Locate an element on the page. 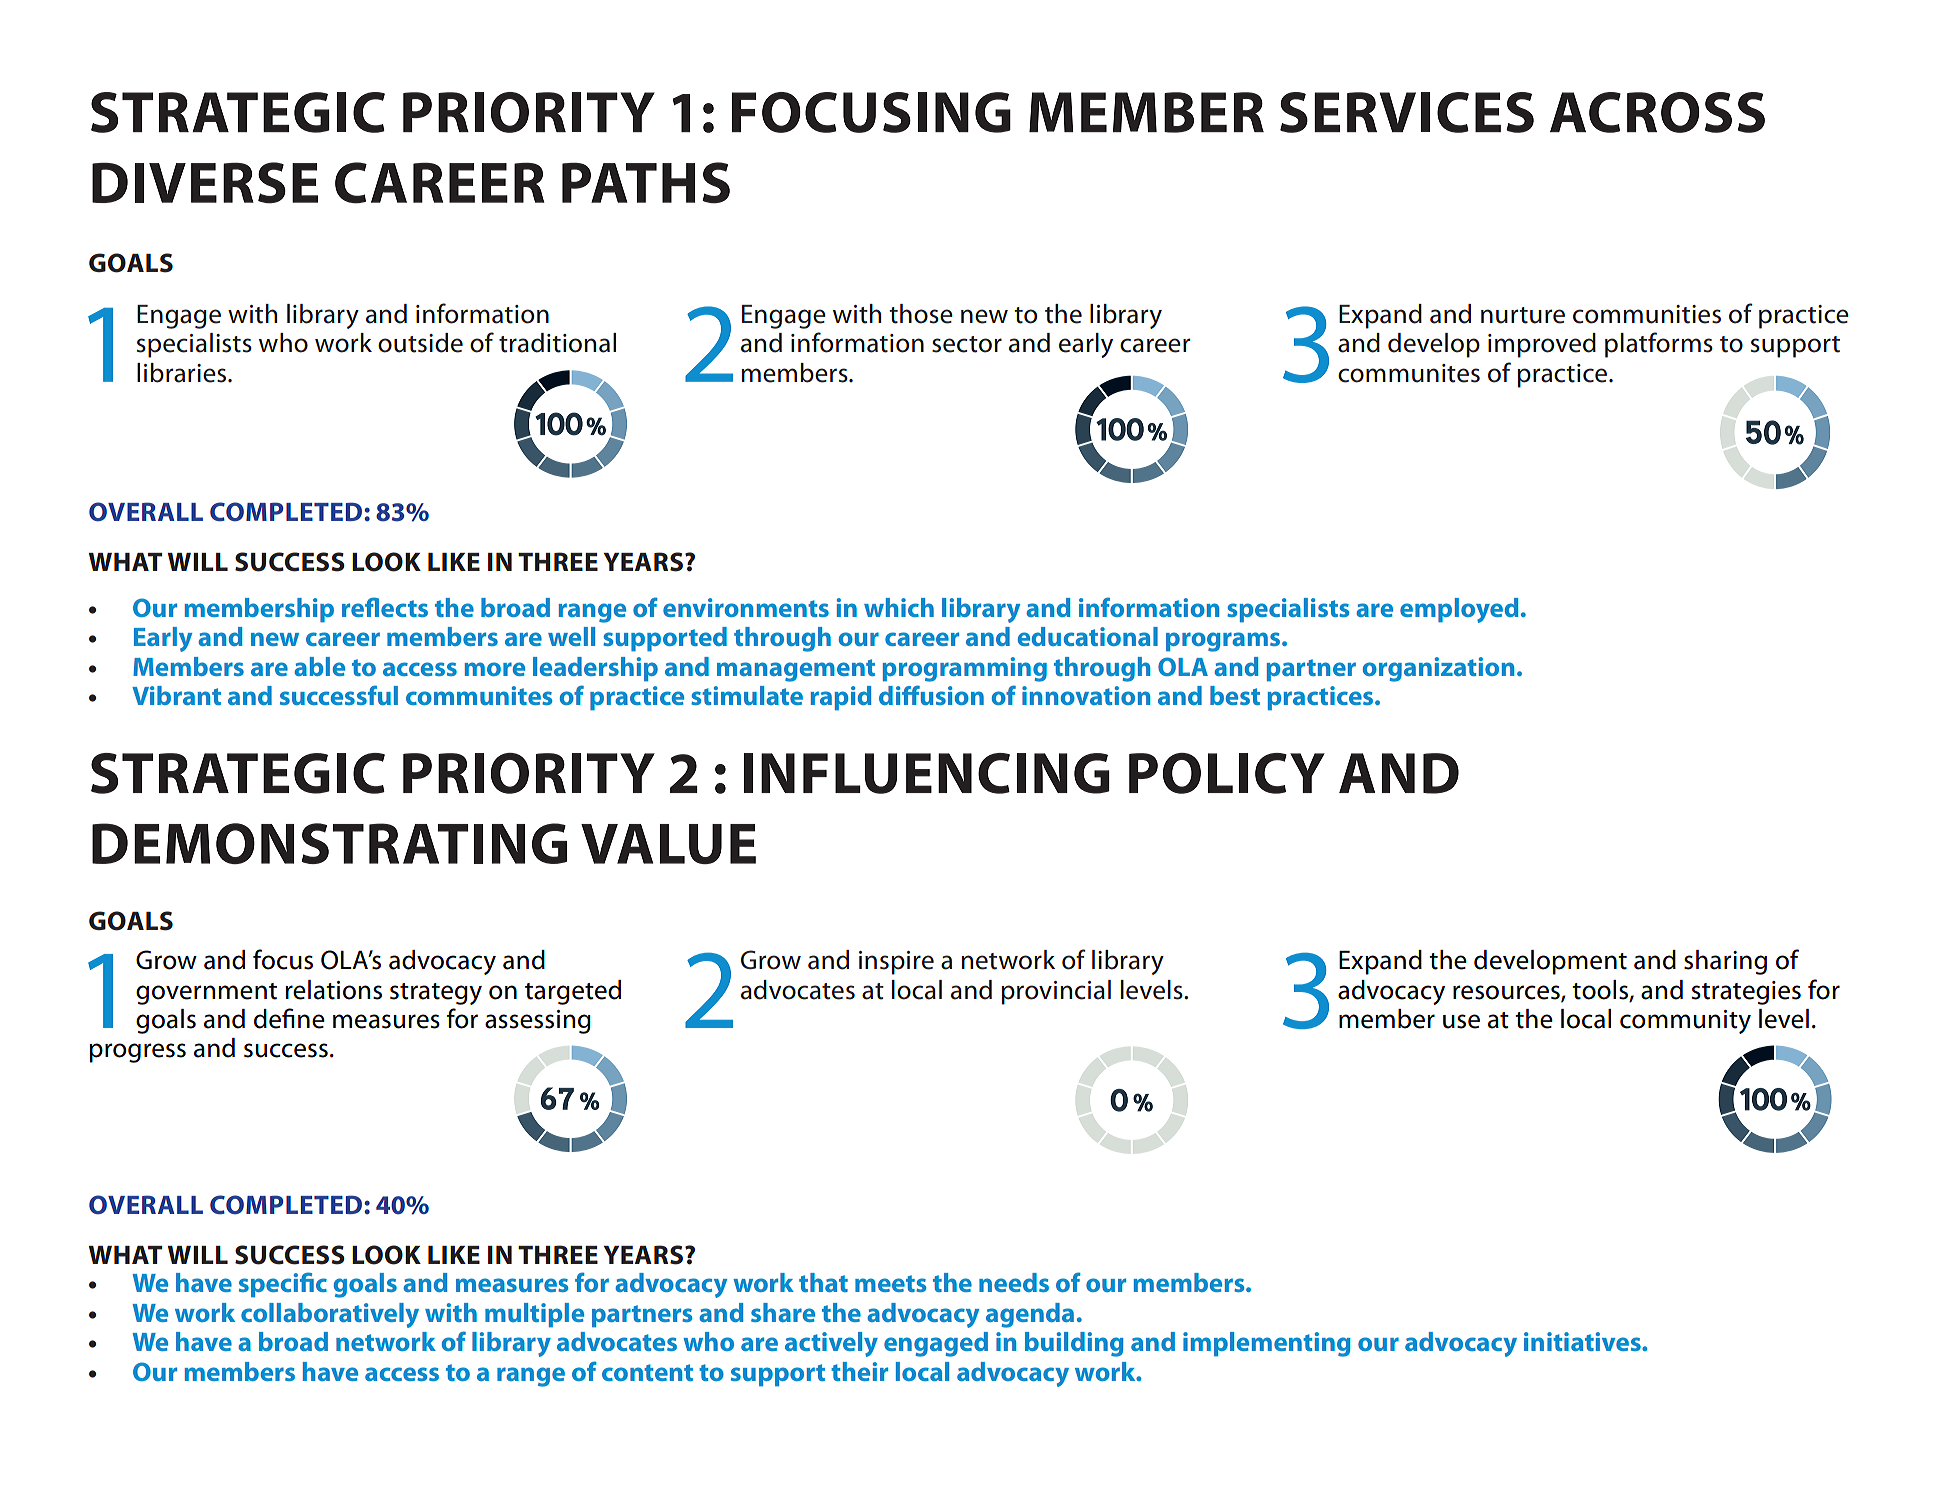 The width and height of the image is (1939, 1498). ACROSS is located at coordinates (1657, 112).
